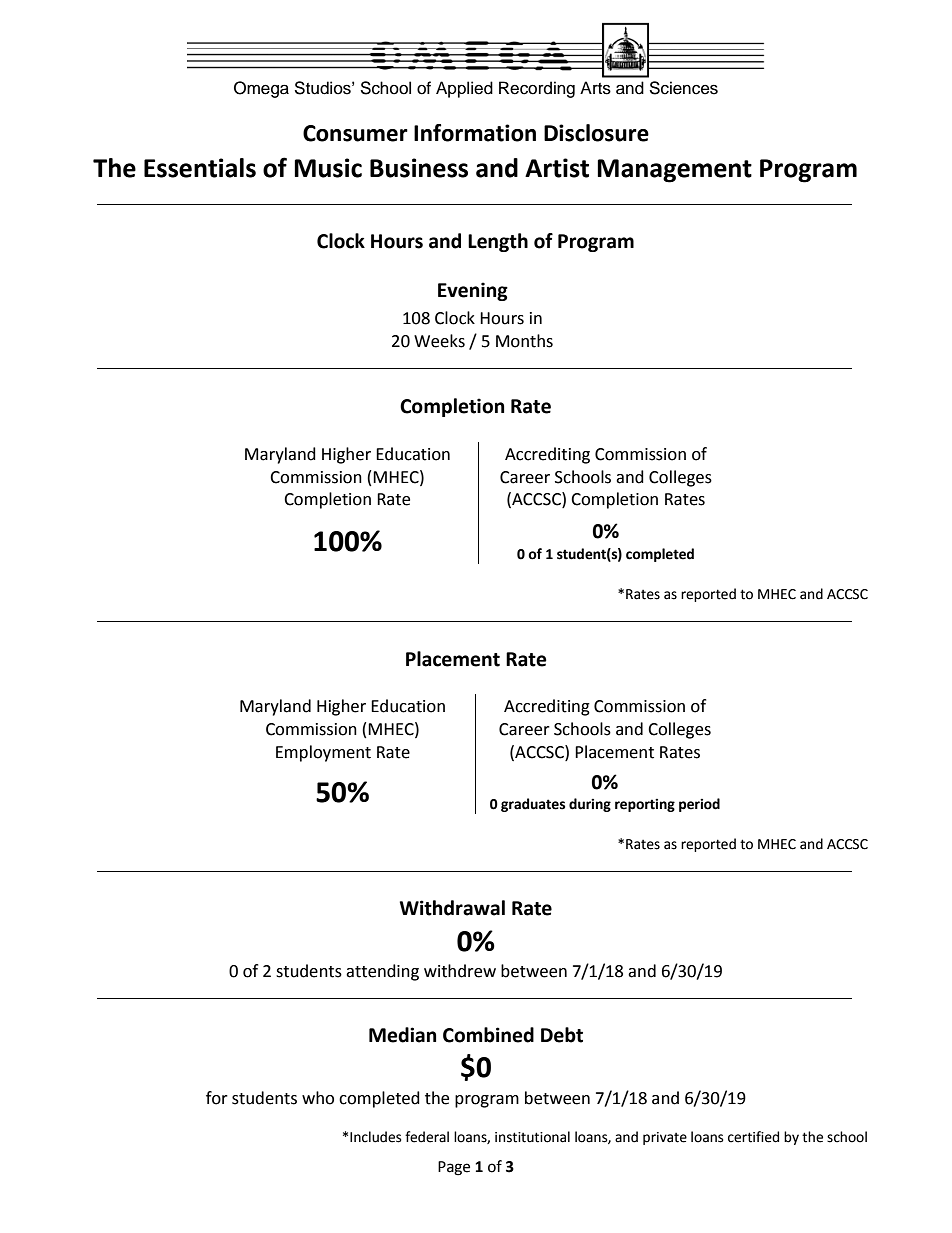 The width and height of the screenshot is (952, 1233). What do you see at coordinates (645, 805) in the screenshot?
I see `reporting` at bounding box center [645, 805].
